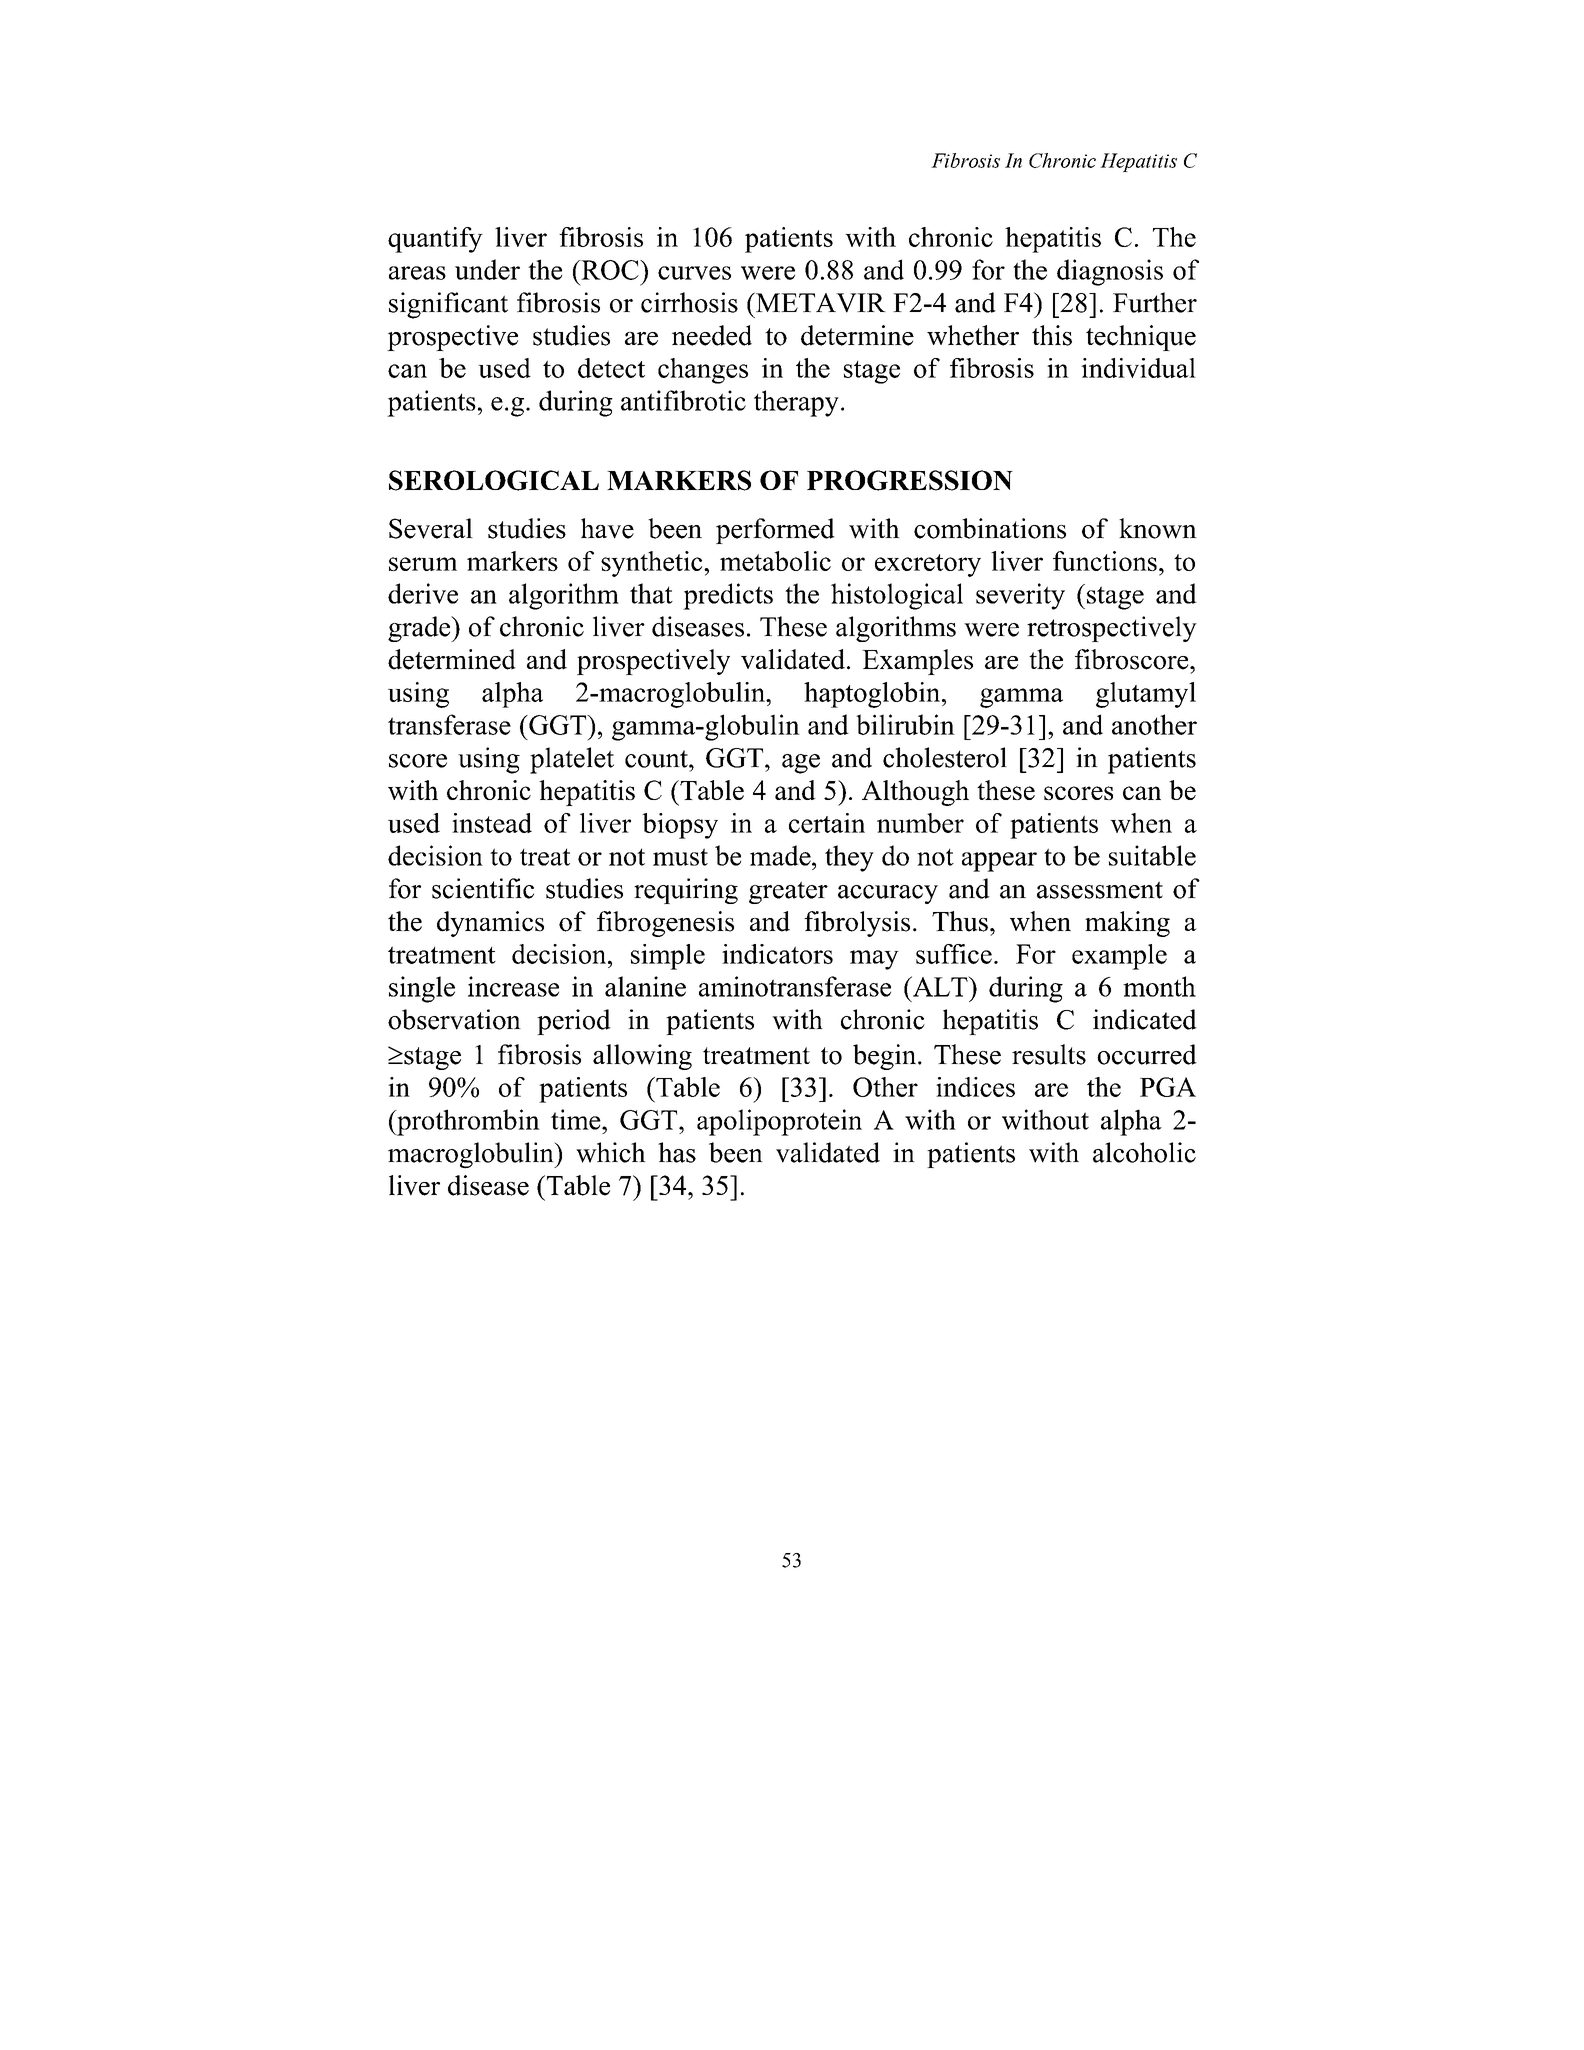 The width and height of the screenshot is (1584, 2050). Describe the element at coordinates (775, 561) in the screenshot. I see `metabolic` at that location.
